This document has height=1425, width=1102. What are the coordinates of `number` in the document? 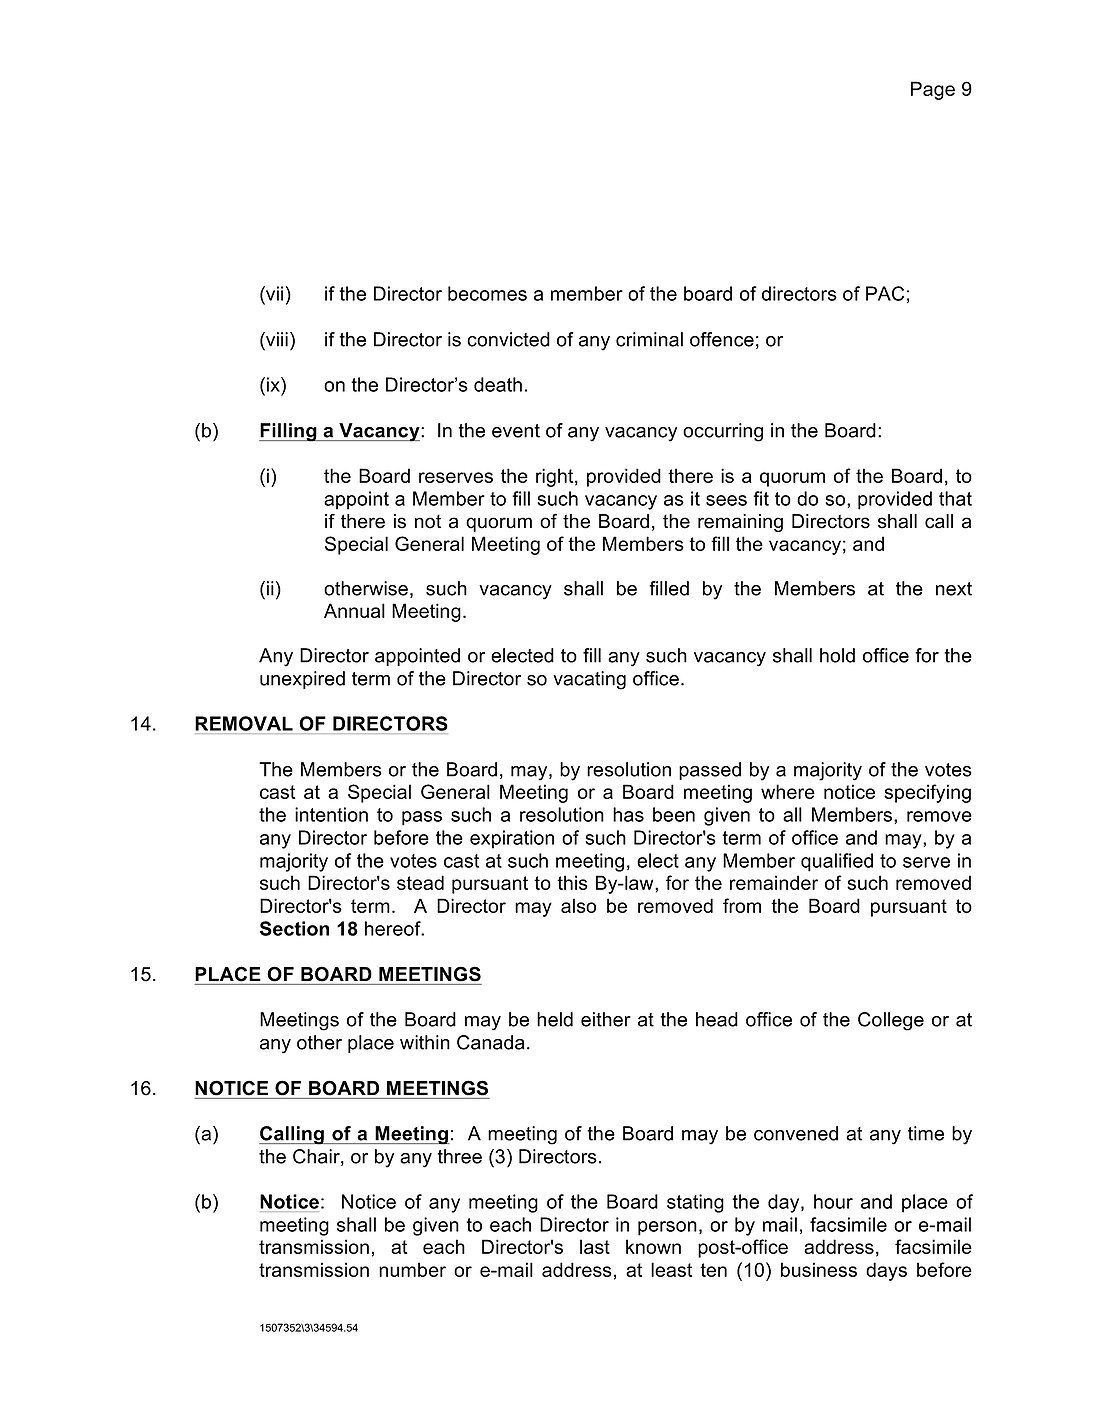 It's located at (412, 1269).
